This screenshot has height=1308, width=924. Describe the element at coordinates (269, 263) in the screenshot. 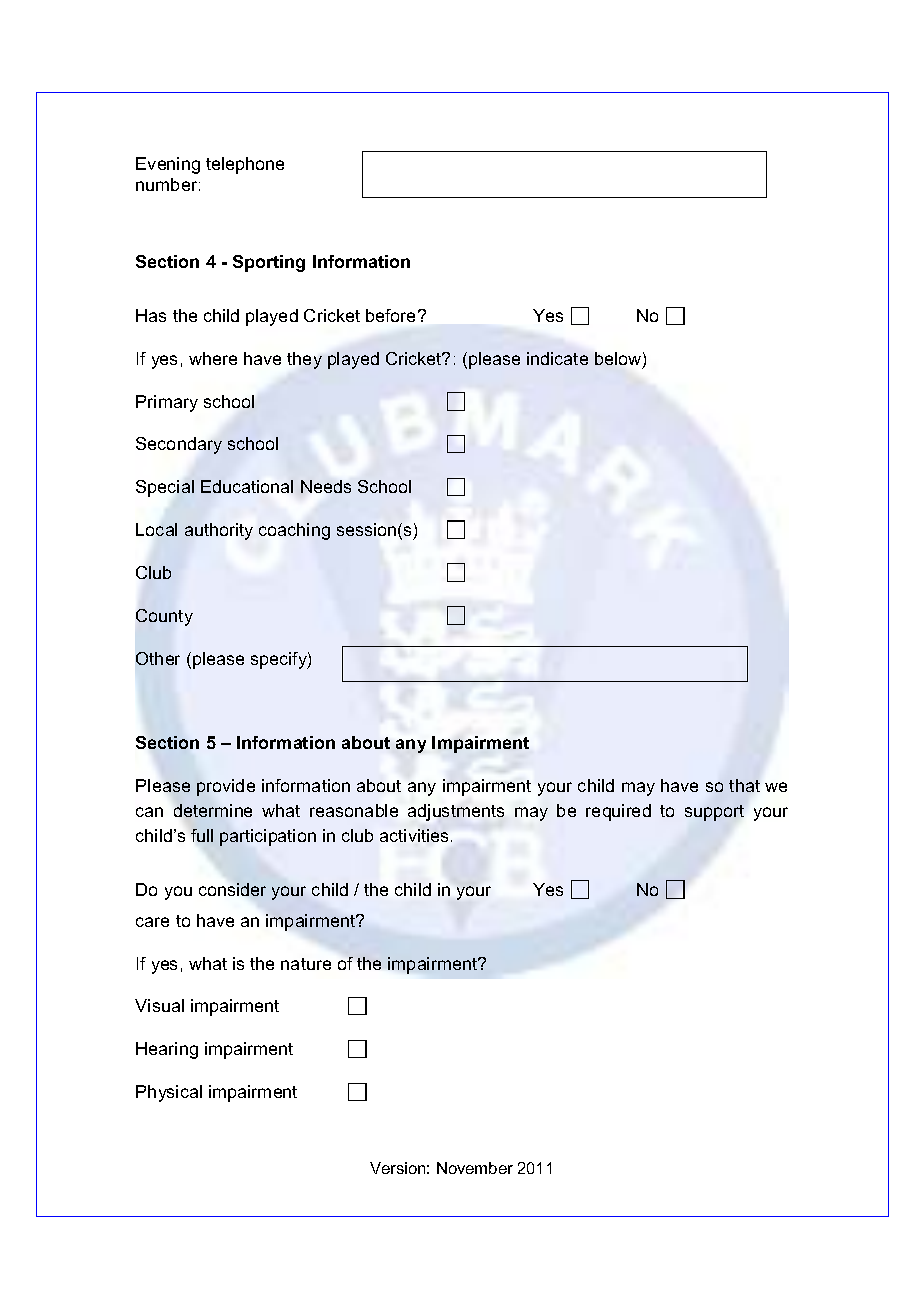

I see `Sporting` at that location.
